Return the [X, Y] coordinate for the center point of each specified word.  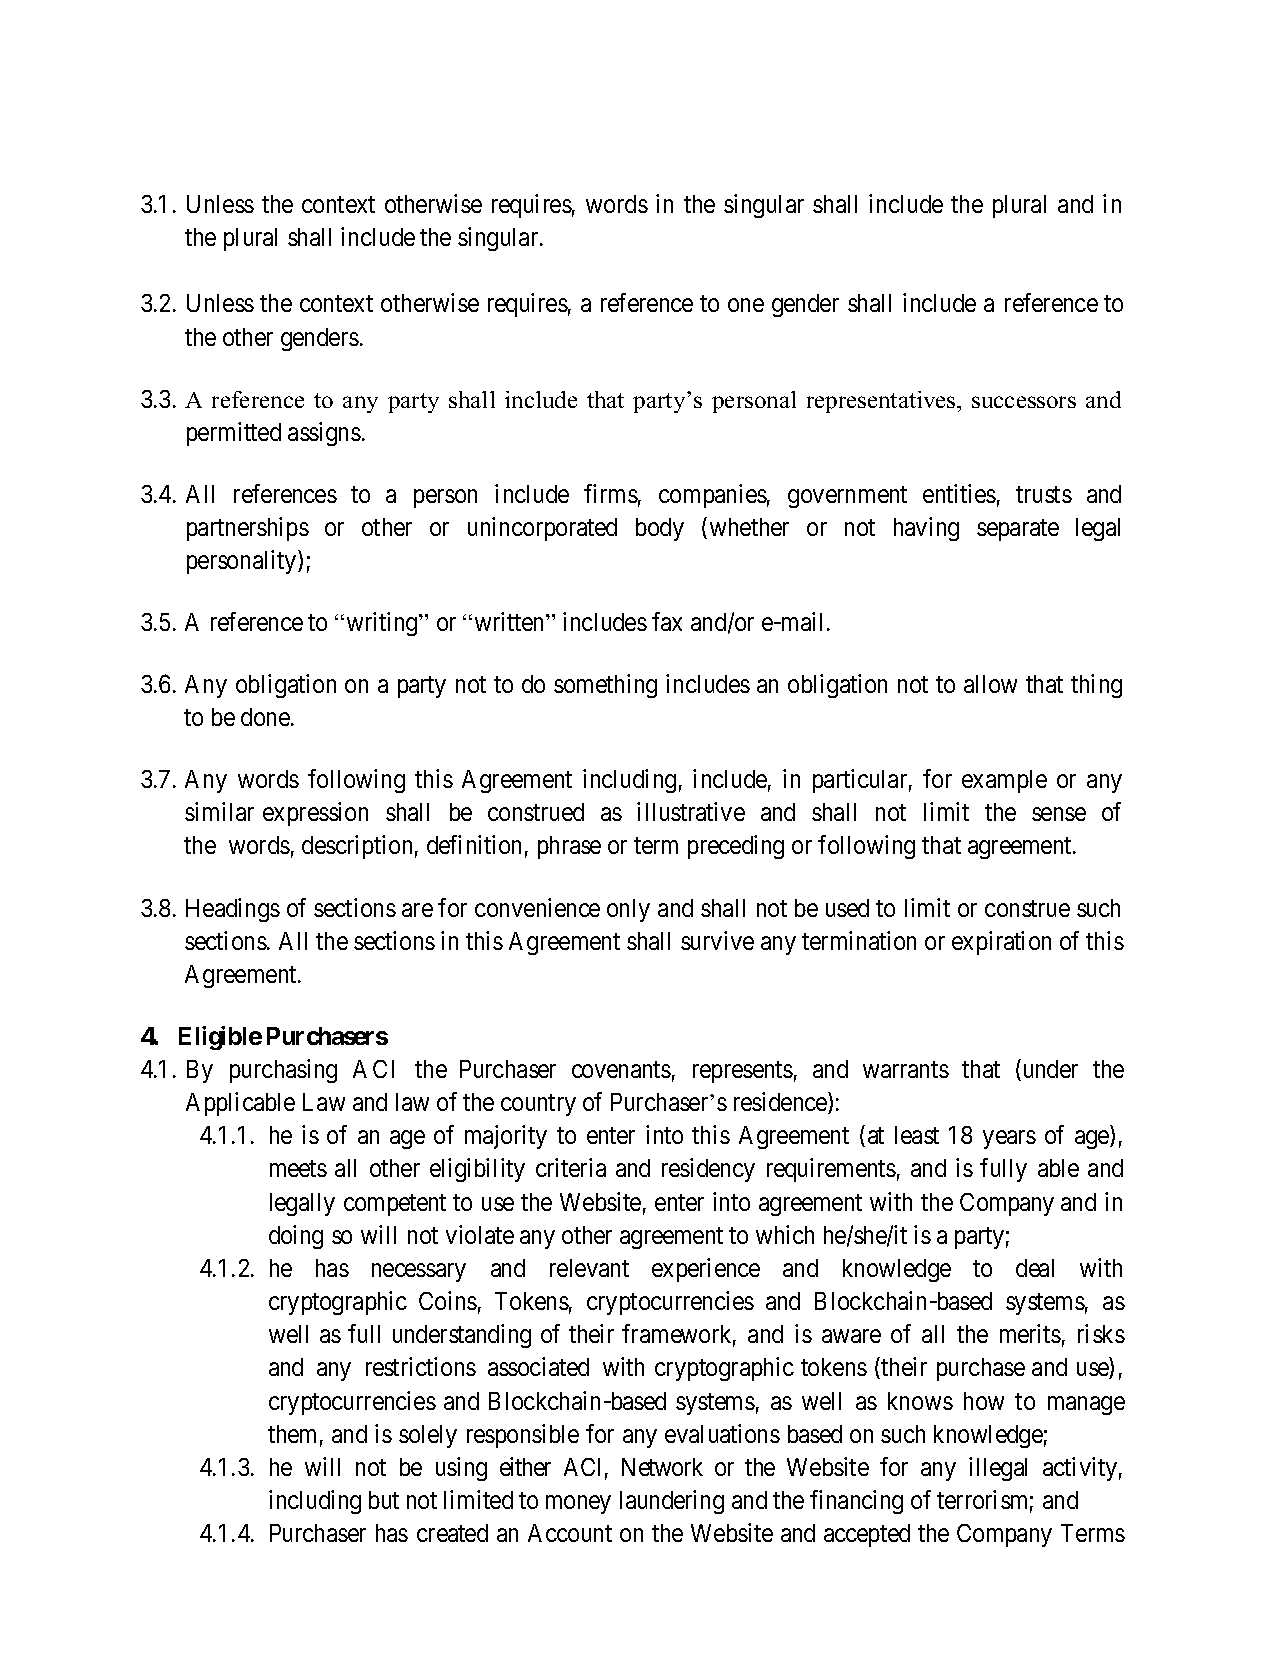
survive [717, 940]
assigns [324, 434]
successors [1024, 402]
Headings [233, 910]
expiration [1001, 943]
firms [611, 493]
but [384, 1500]
